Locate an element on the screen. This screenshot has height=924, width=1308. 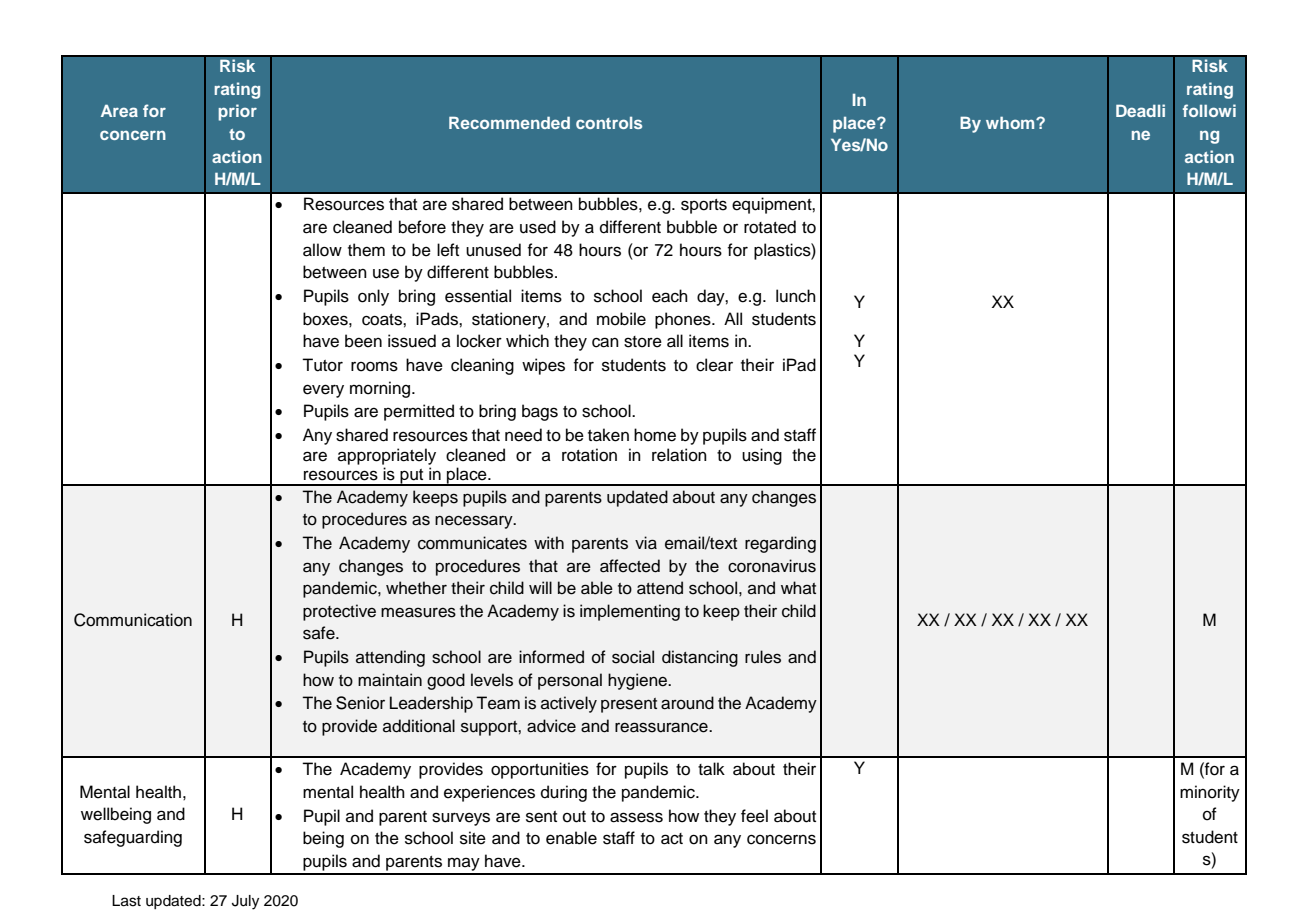
via is located at coordinates (646, 543).
